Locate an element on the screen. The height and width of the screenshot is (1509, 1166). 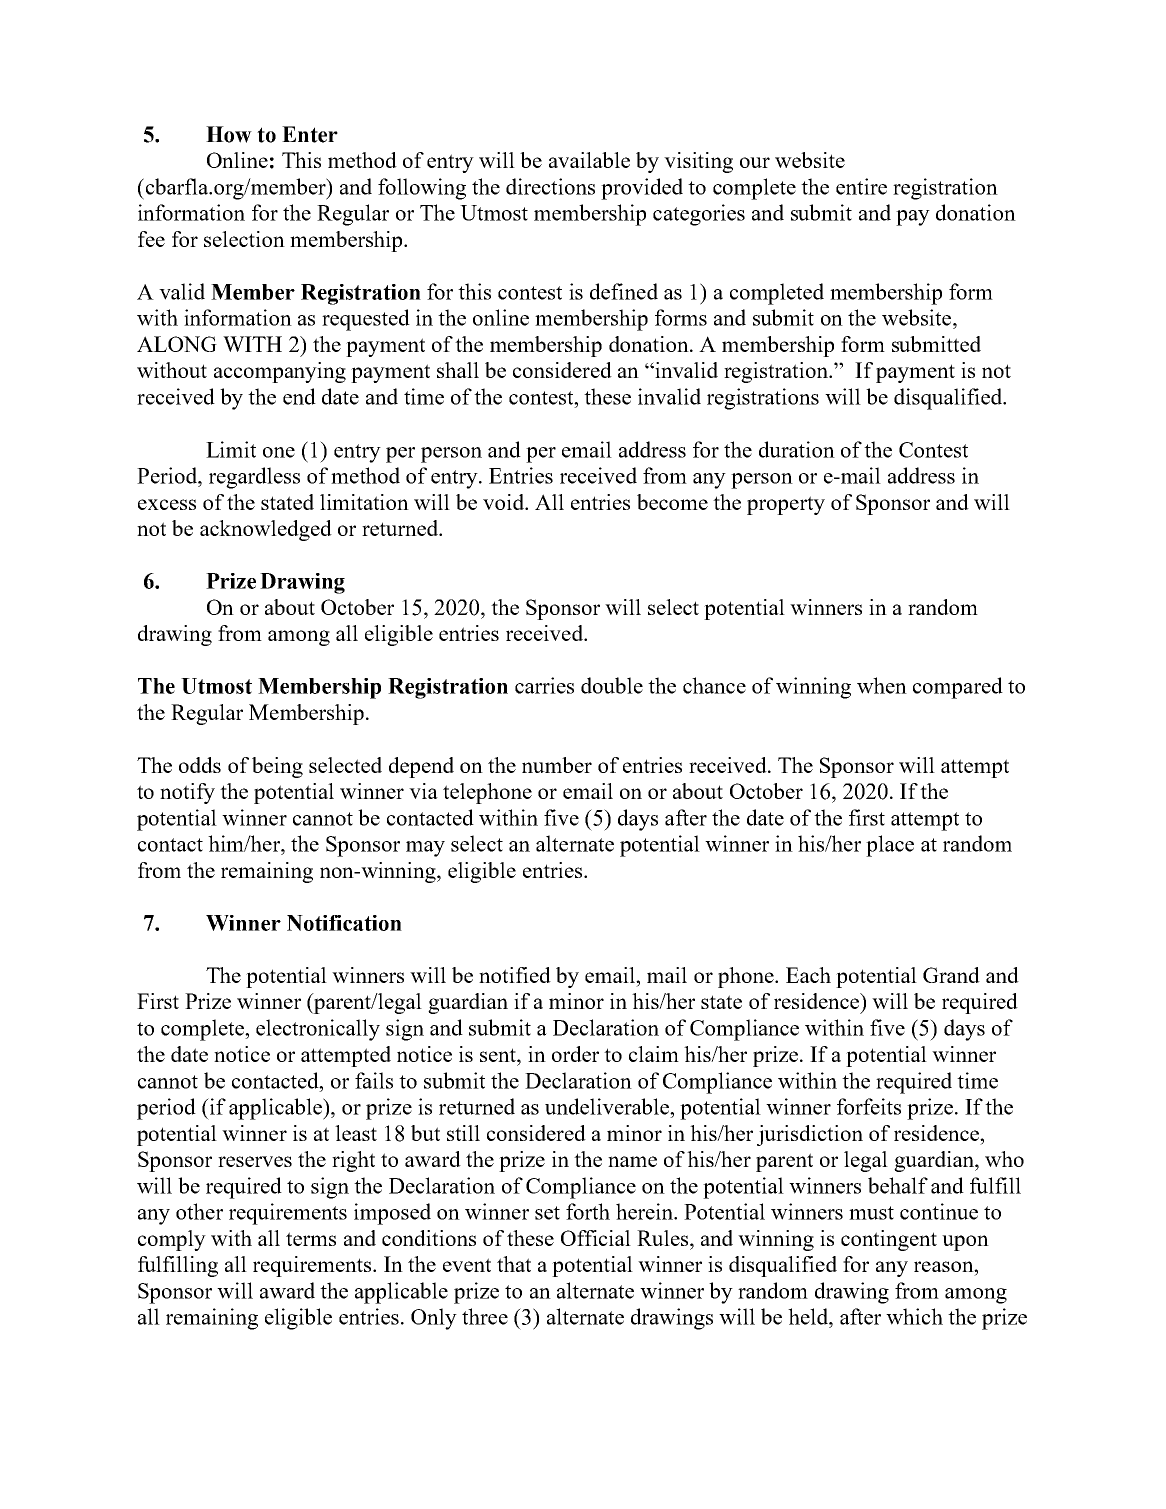
entire is located at coordinates (861, 186).
